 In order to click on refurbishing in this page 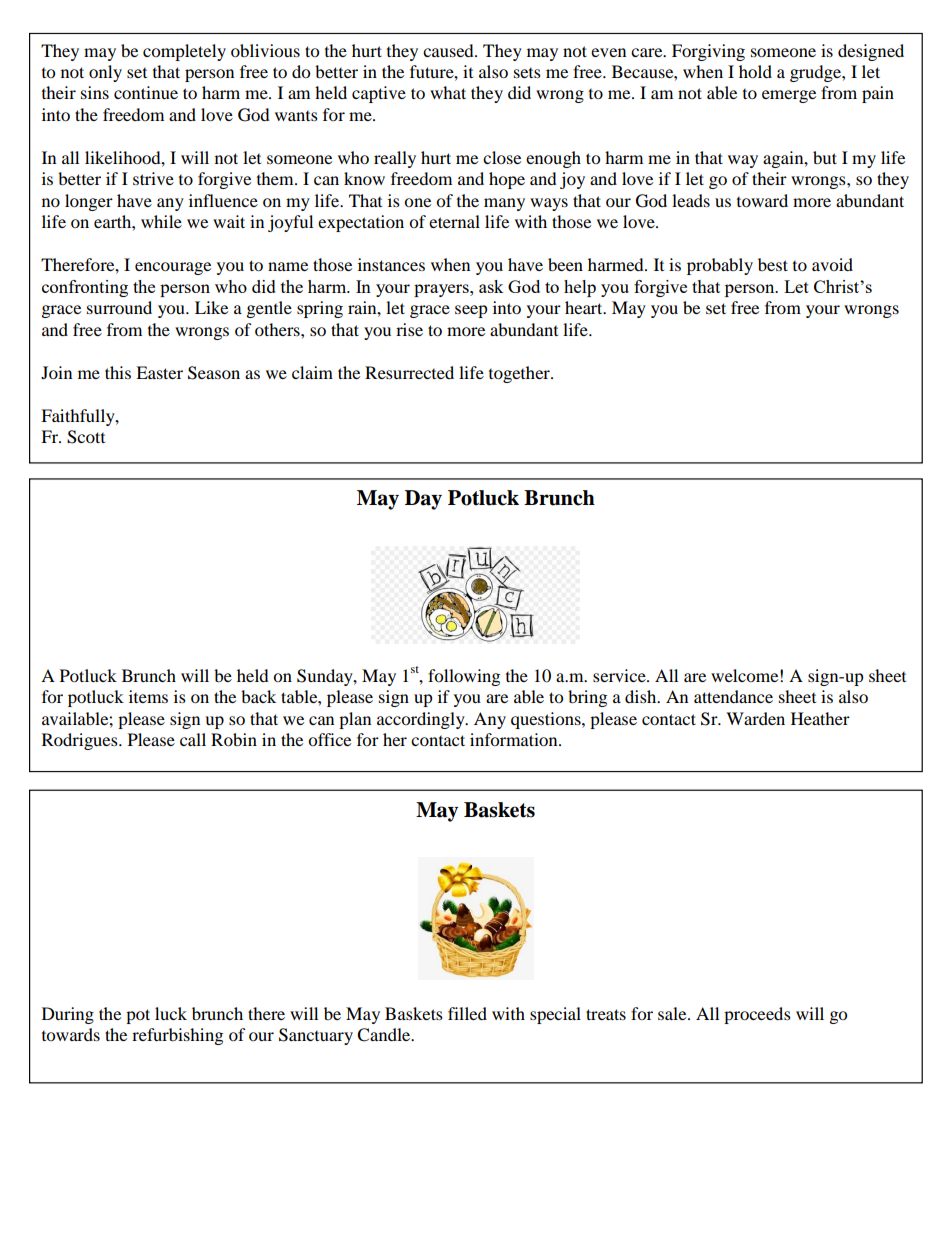, I will do `click(177, 1036)`.
